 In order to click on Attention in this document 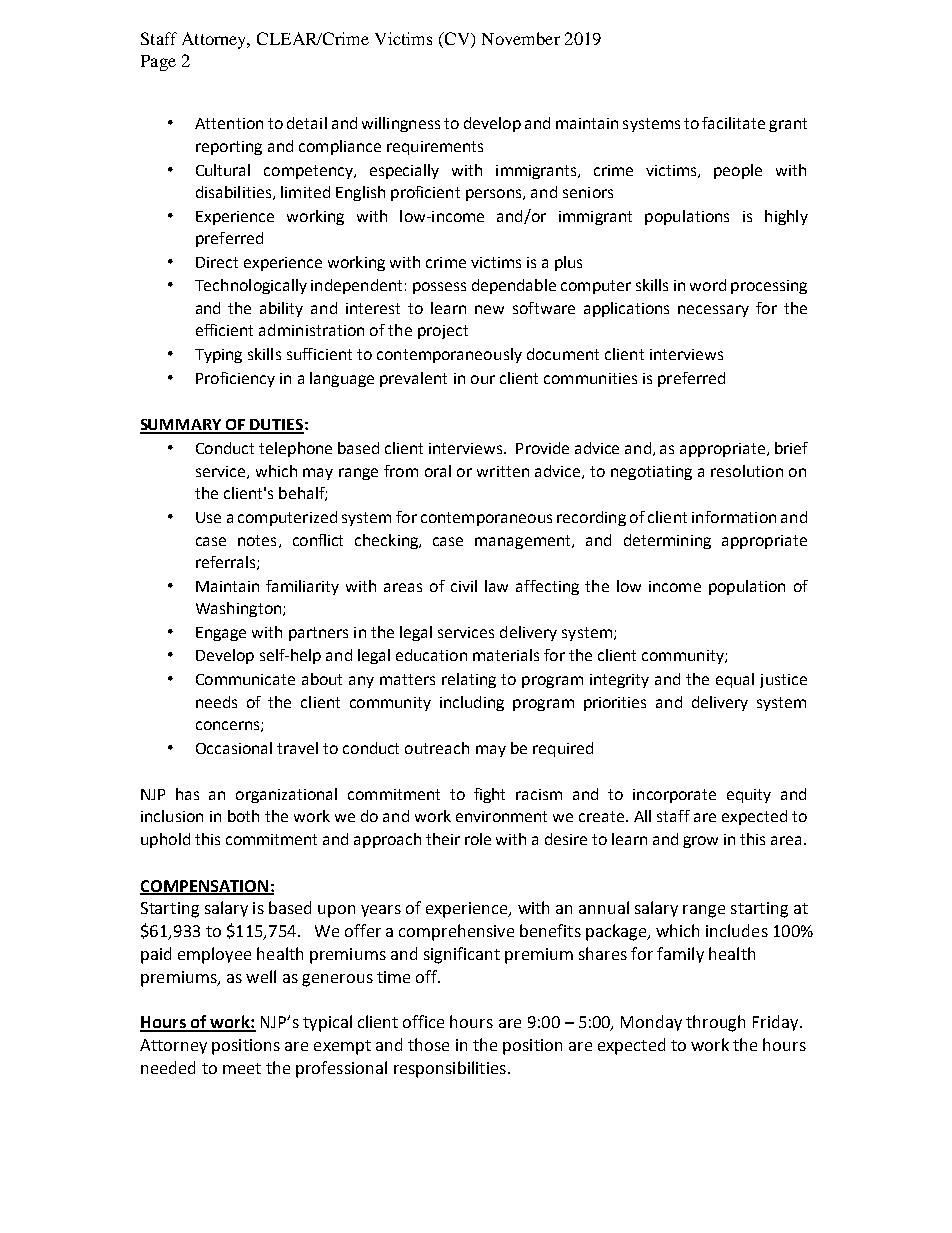, I will do `click(229, 123)`.
